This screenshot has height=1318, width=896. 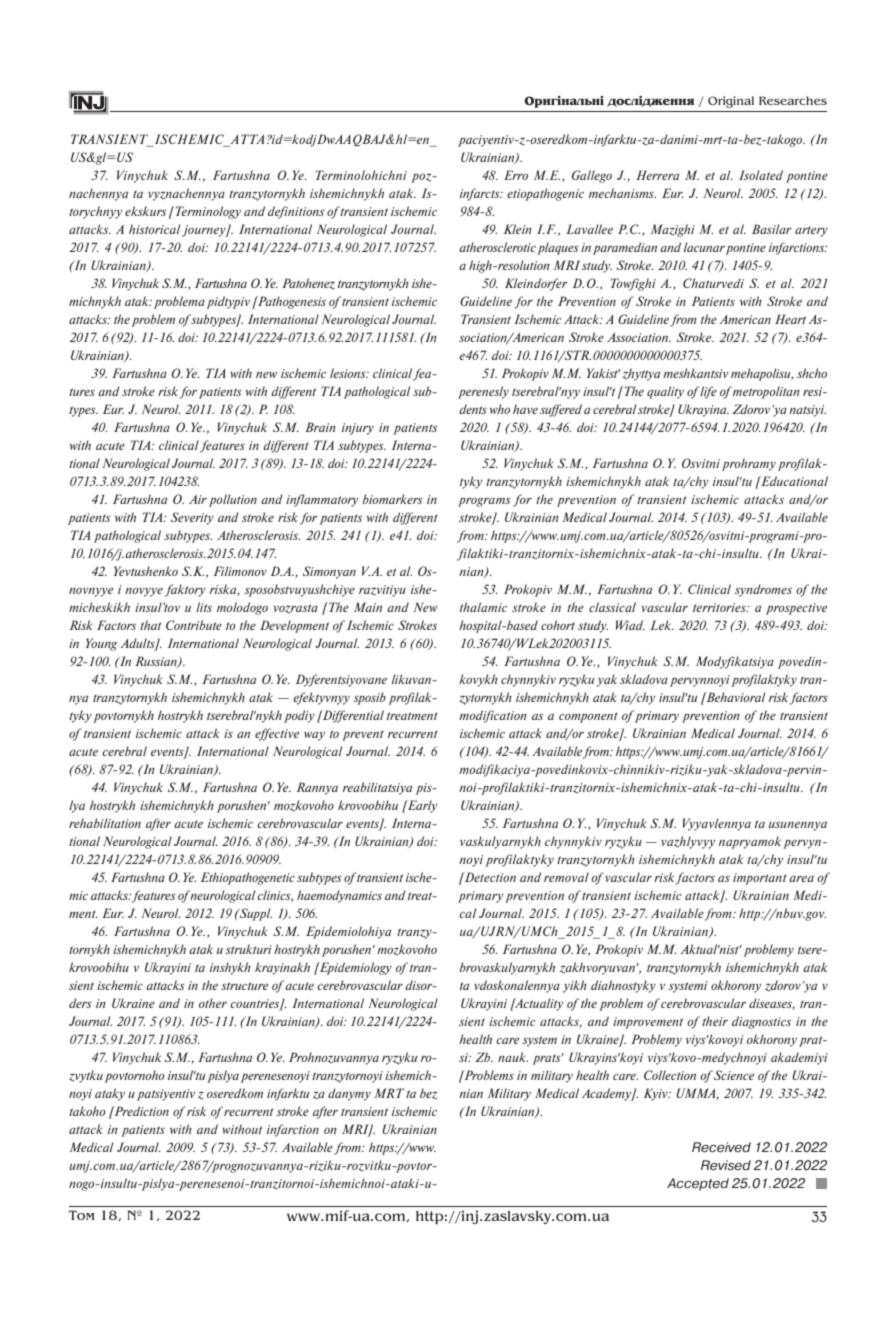 I want to click on Erro, so click(x=516, y=175).
